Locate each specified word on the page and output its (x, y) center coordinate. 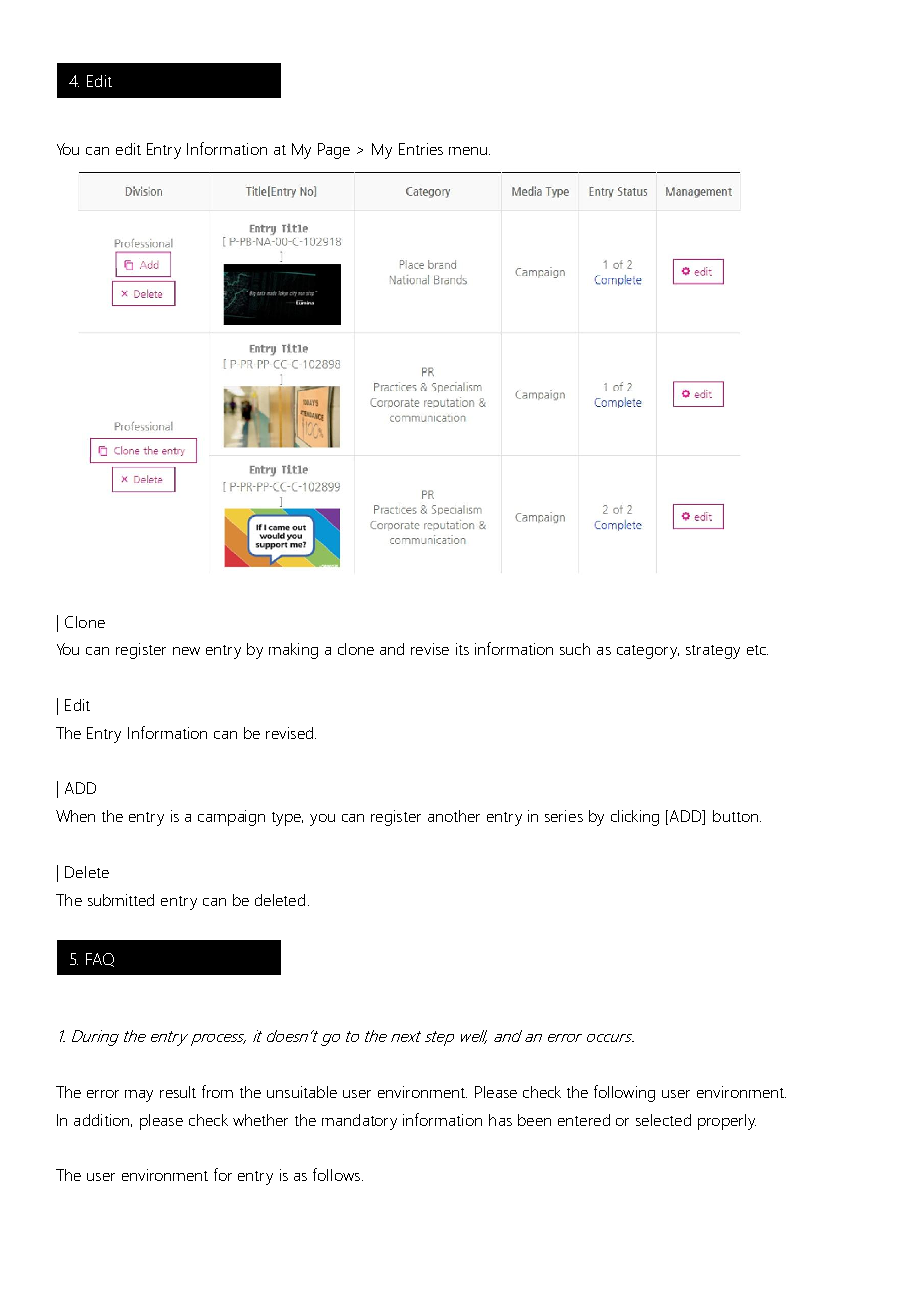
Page (334, 151)
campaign (231, 818)
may (139, 1096)
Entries (421, 149)
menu (469, 151)
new (186, 651)
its (462, 649)
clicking (635, 818)
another (454, 816)
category (648, 652)
